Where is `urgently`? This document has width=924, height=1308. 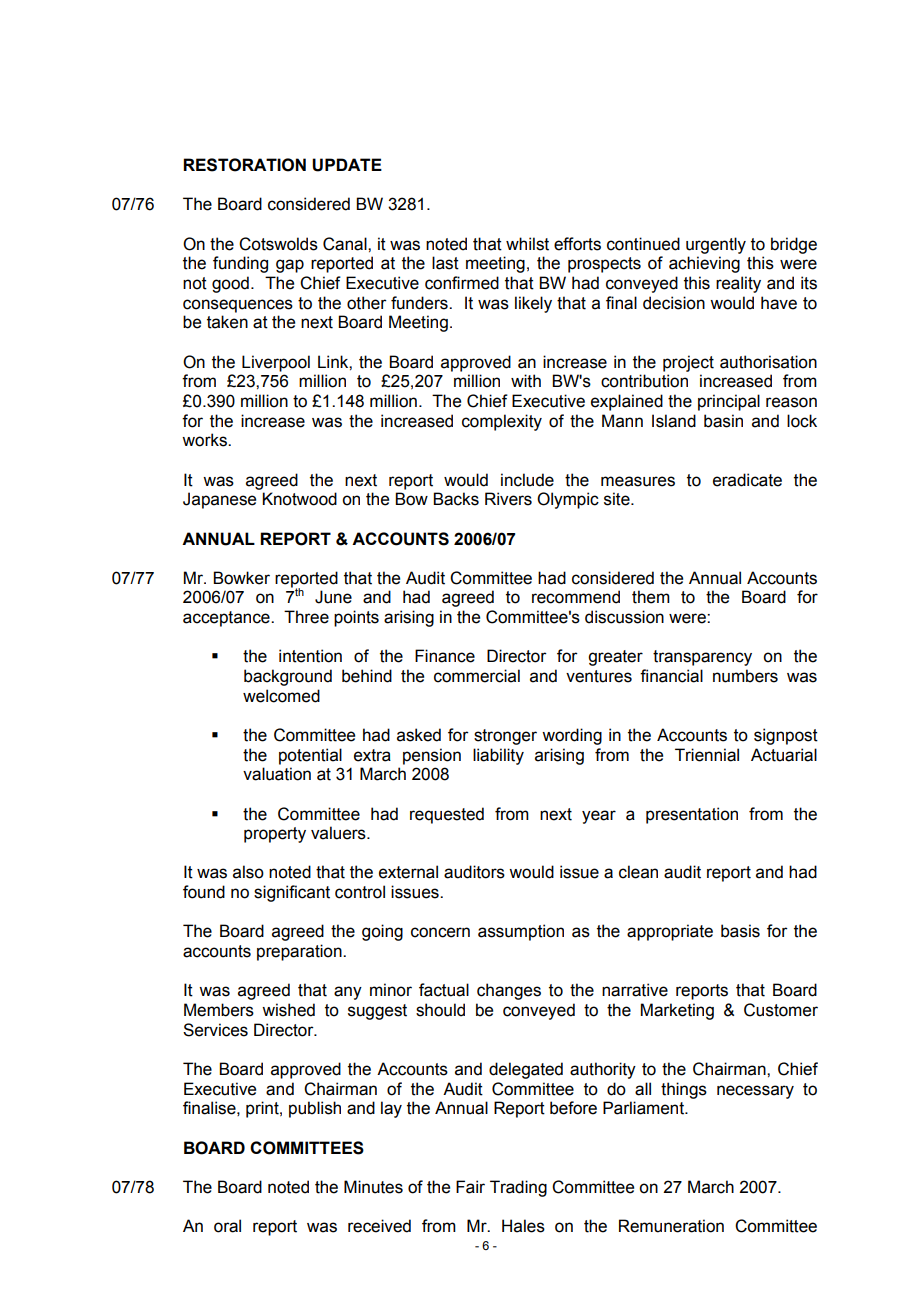
urgently is located at coordinates (716, 245).
